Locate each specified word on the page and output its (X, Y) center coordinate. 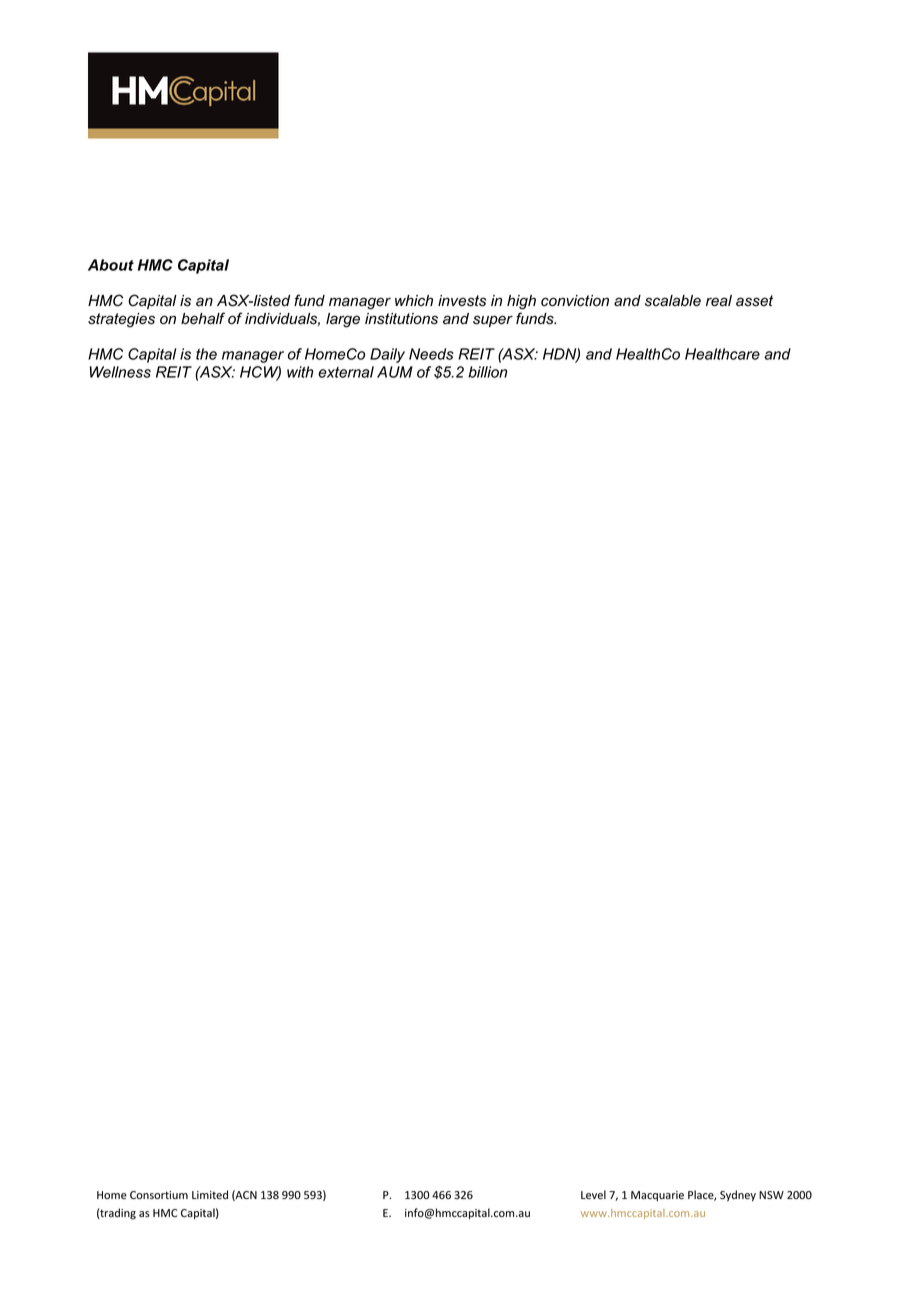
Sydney (738, 1196)
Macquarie (657, 1196)
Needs (431, 354)
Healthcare (722, 354)
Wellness (120, 372)
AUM (395, 372)
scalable (673, 301)
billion (487, 372)
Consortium (159, 1195)
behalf (203, 318)
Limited (210, 1195)
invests (462, 301)
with (300, 372)
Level (593, 1195)
